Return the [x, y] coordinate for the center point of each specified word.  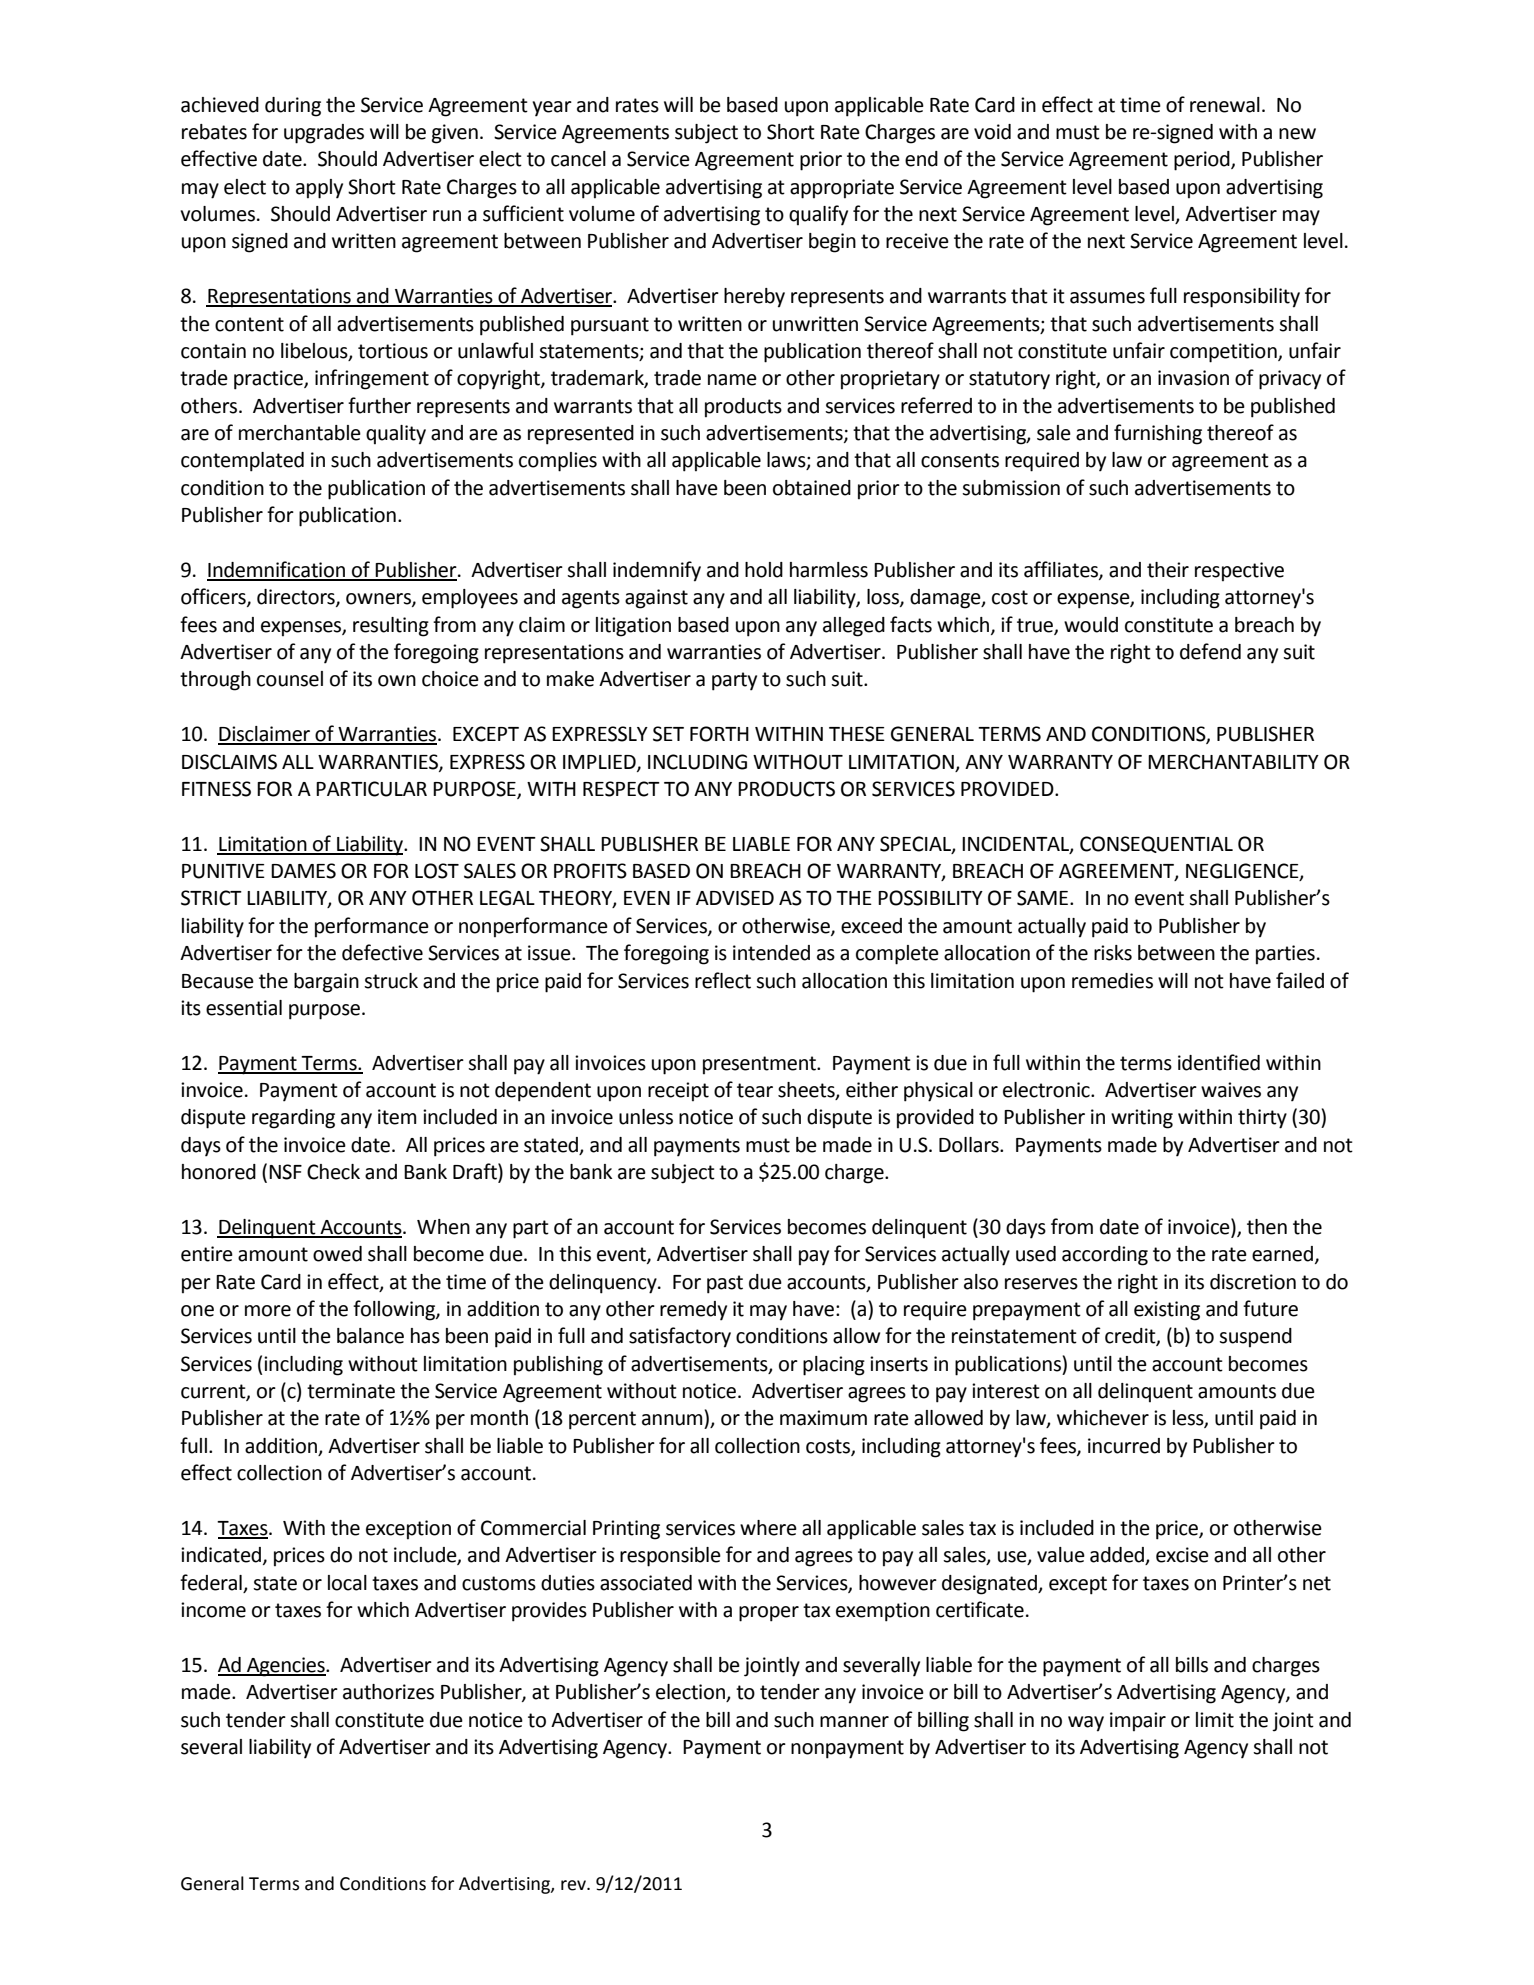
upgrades [324, 134]
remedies [1112, 981]
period [1203, 161]
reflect [723, 980]
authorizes [388, 1692]
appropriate [842, 189]
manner [854, 1722]
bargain [326, 983]
